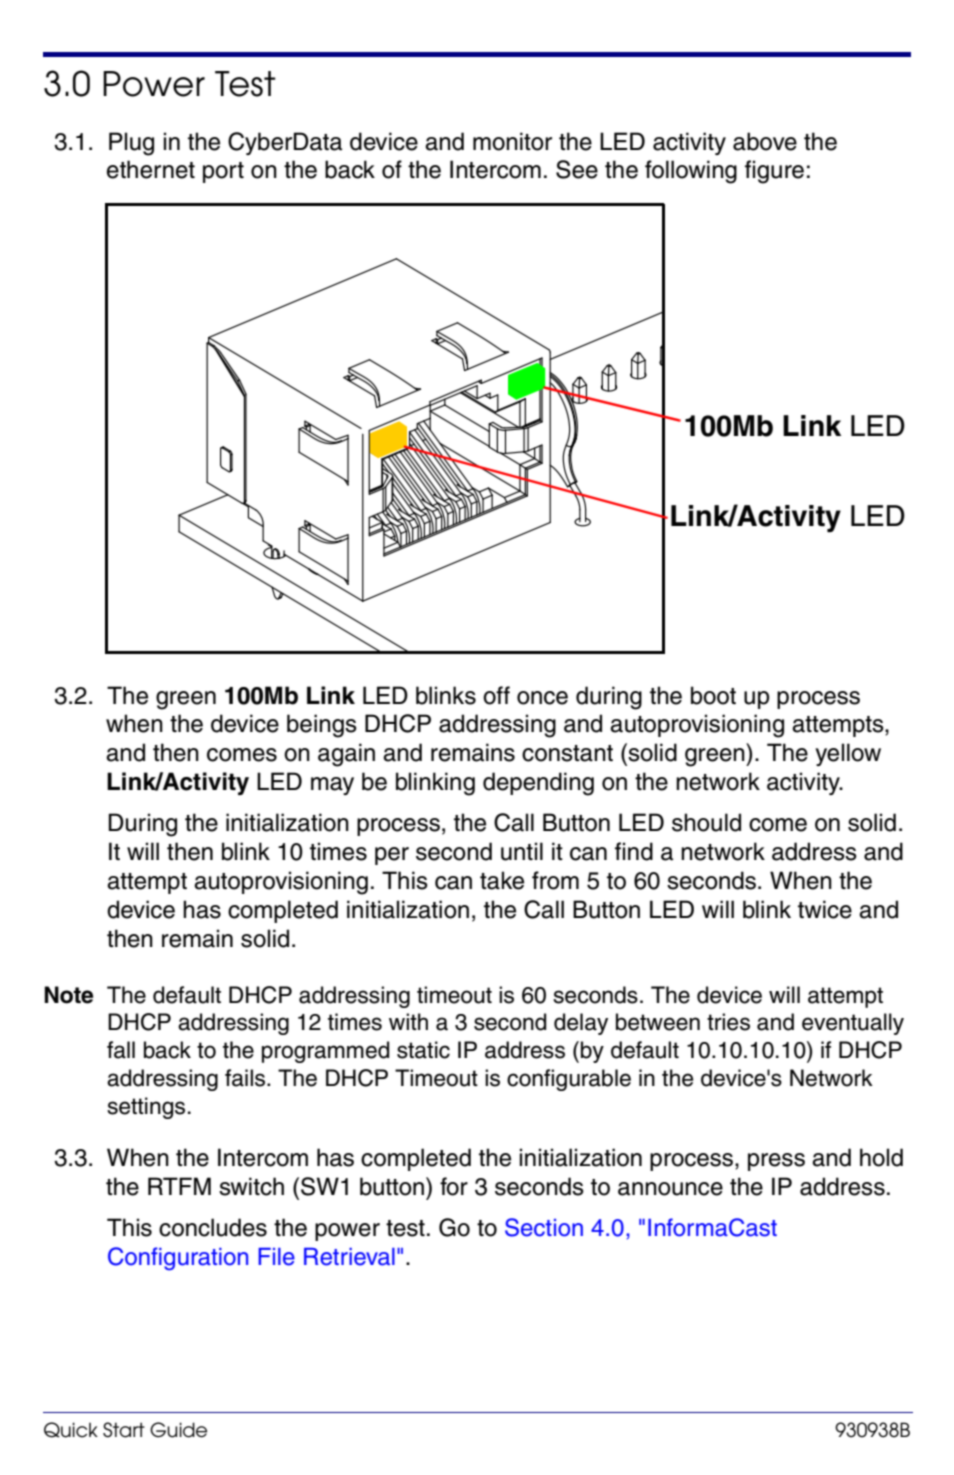 Image resolution: width=954 pixels, height=1475 pixels. Describe the element at coordinates (408, 1021) in the screenshot. I see `with` at that location.
